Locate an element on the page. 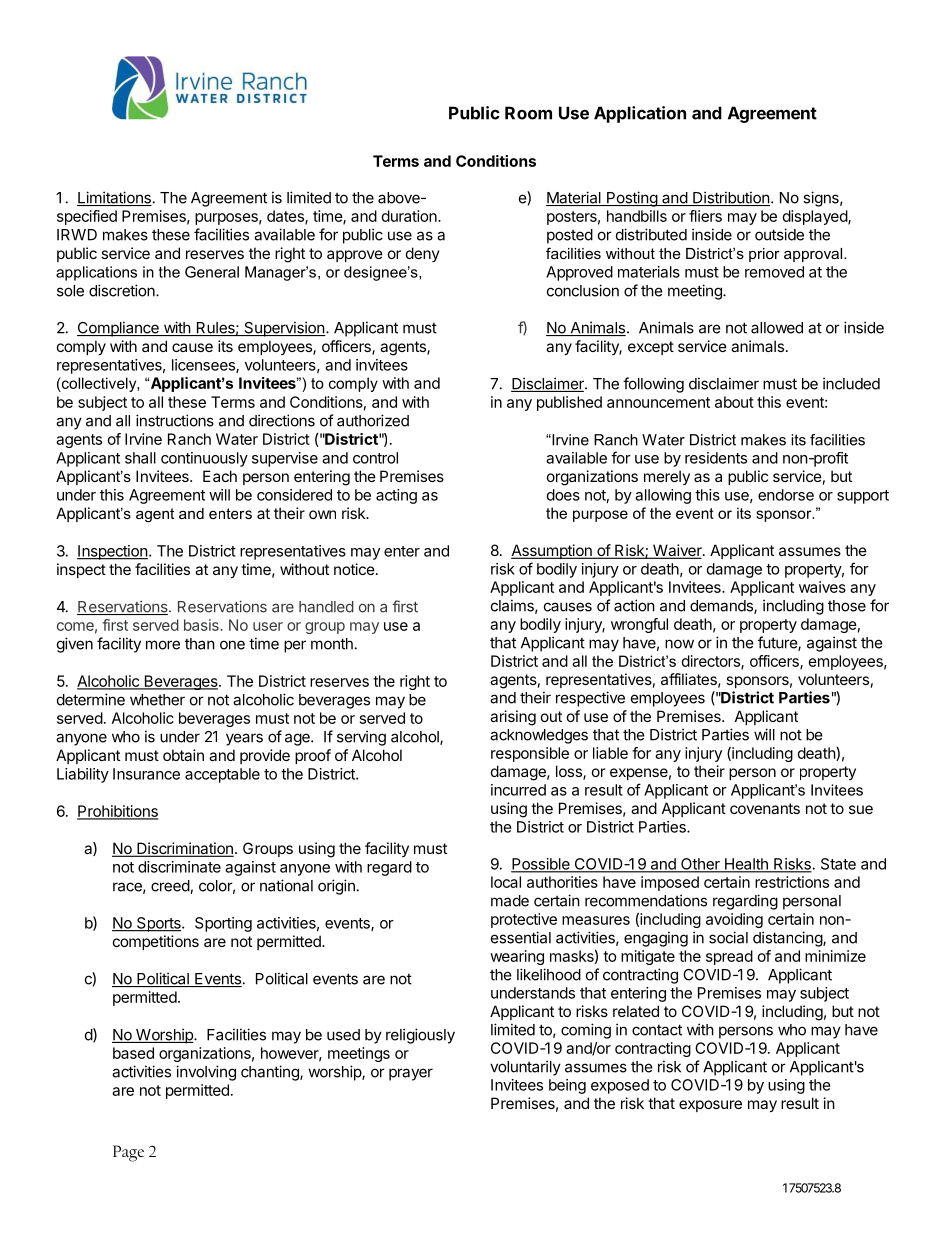  control is located at coordinates (375, 458).
